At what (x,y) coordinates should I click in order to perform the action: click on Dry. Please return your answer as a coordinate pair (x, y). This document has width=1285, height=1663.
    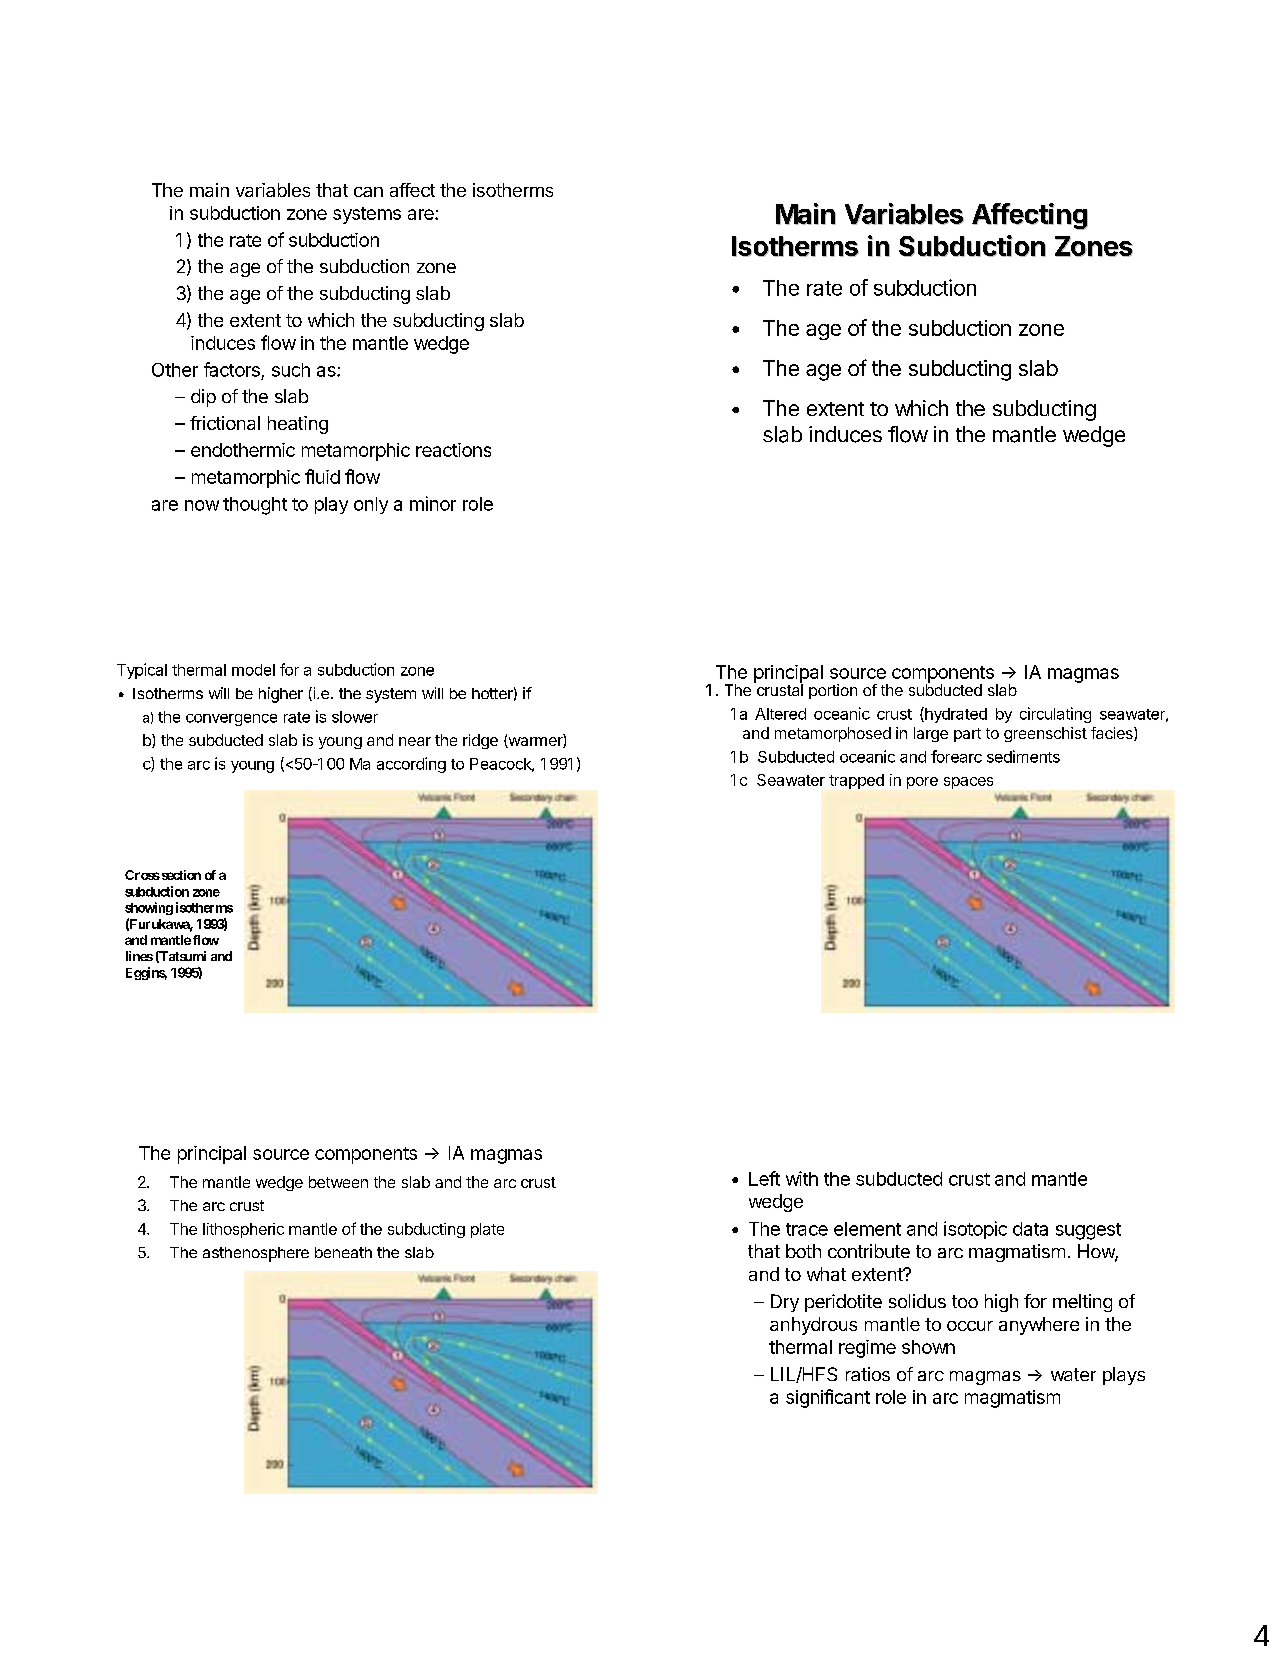
    Looking at the image, I should click on (785, 1303).
